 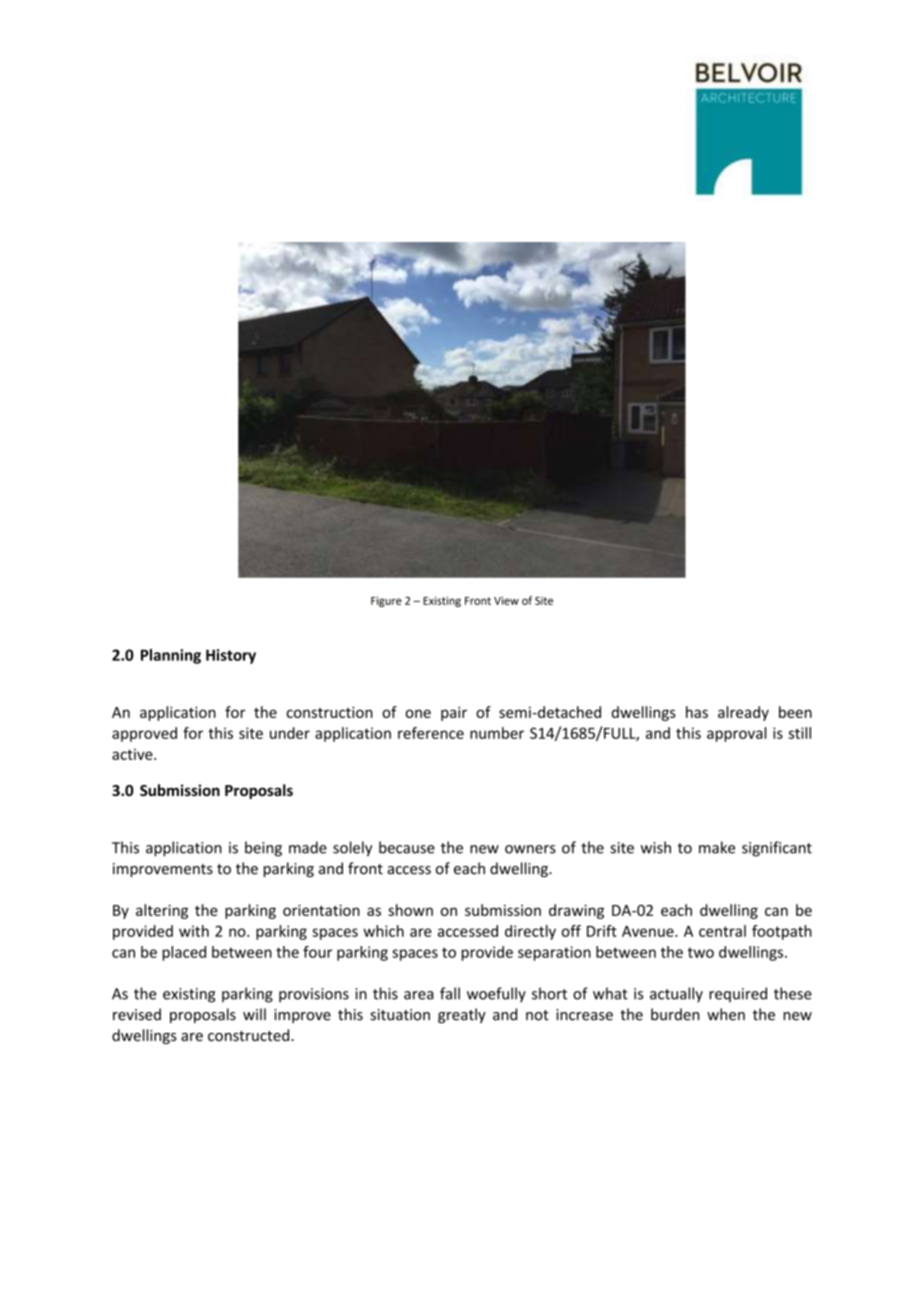 I want to click on approval, so click(x=736, y=734).
